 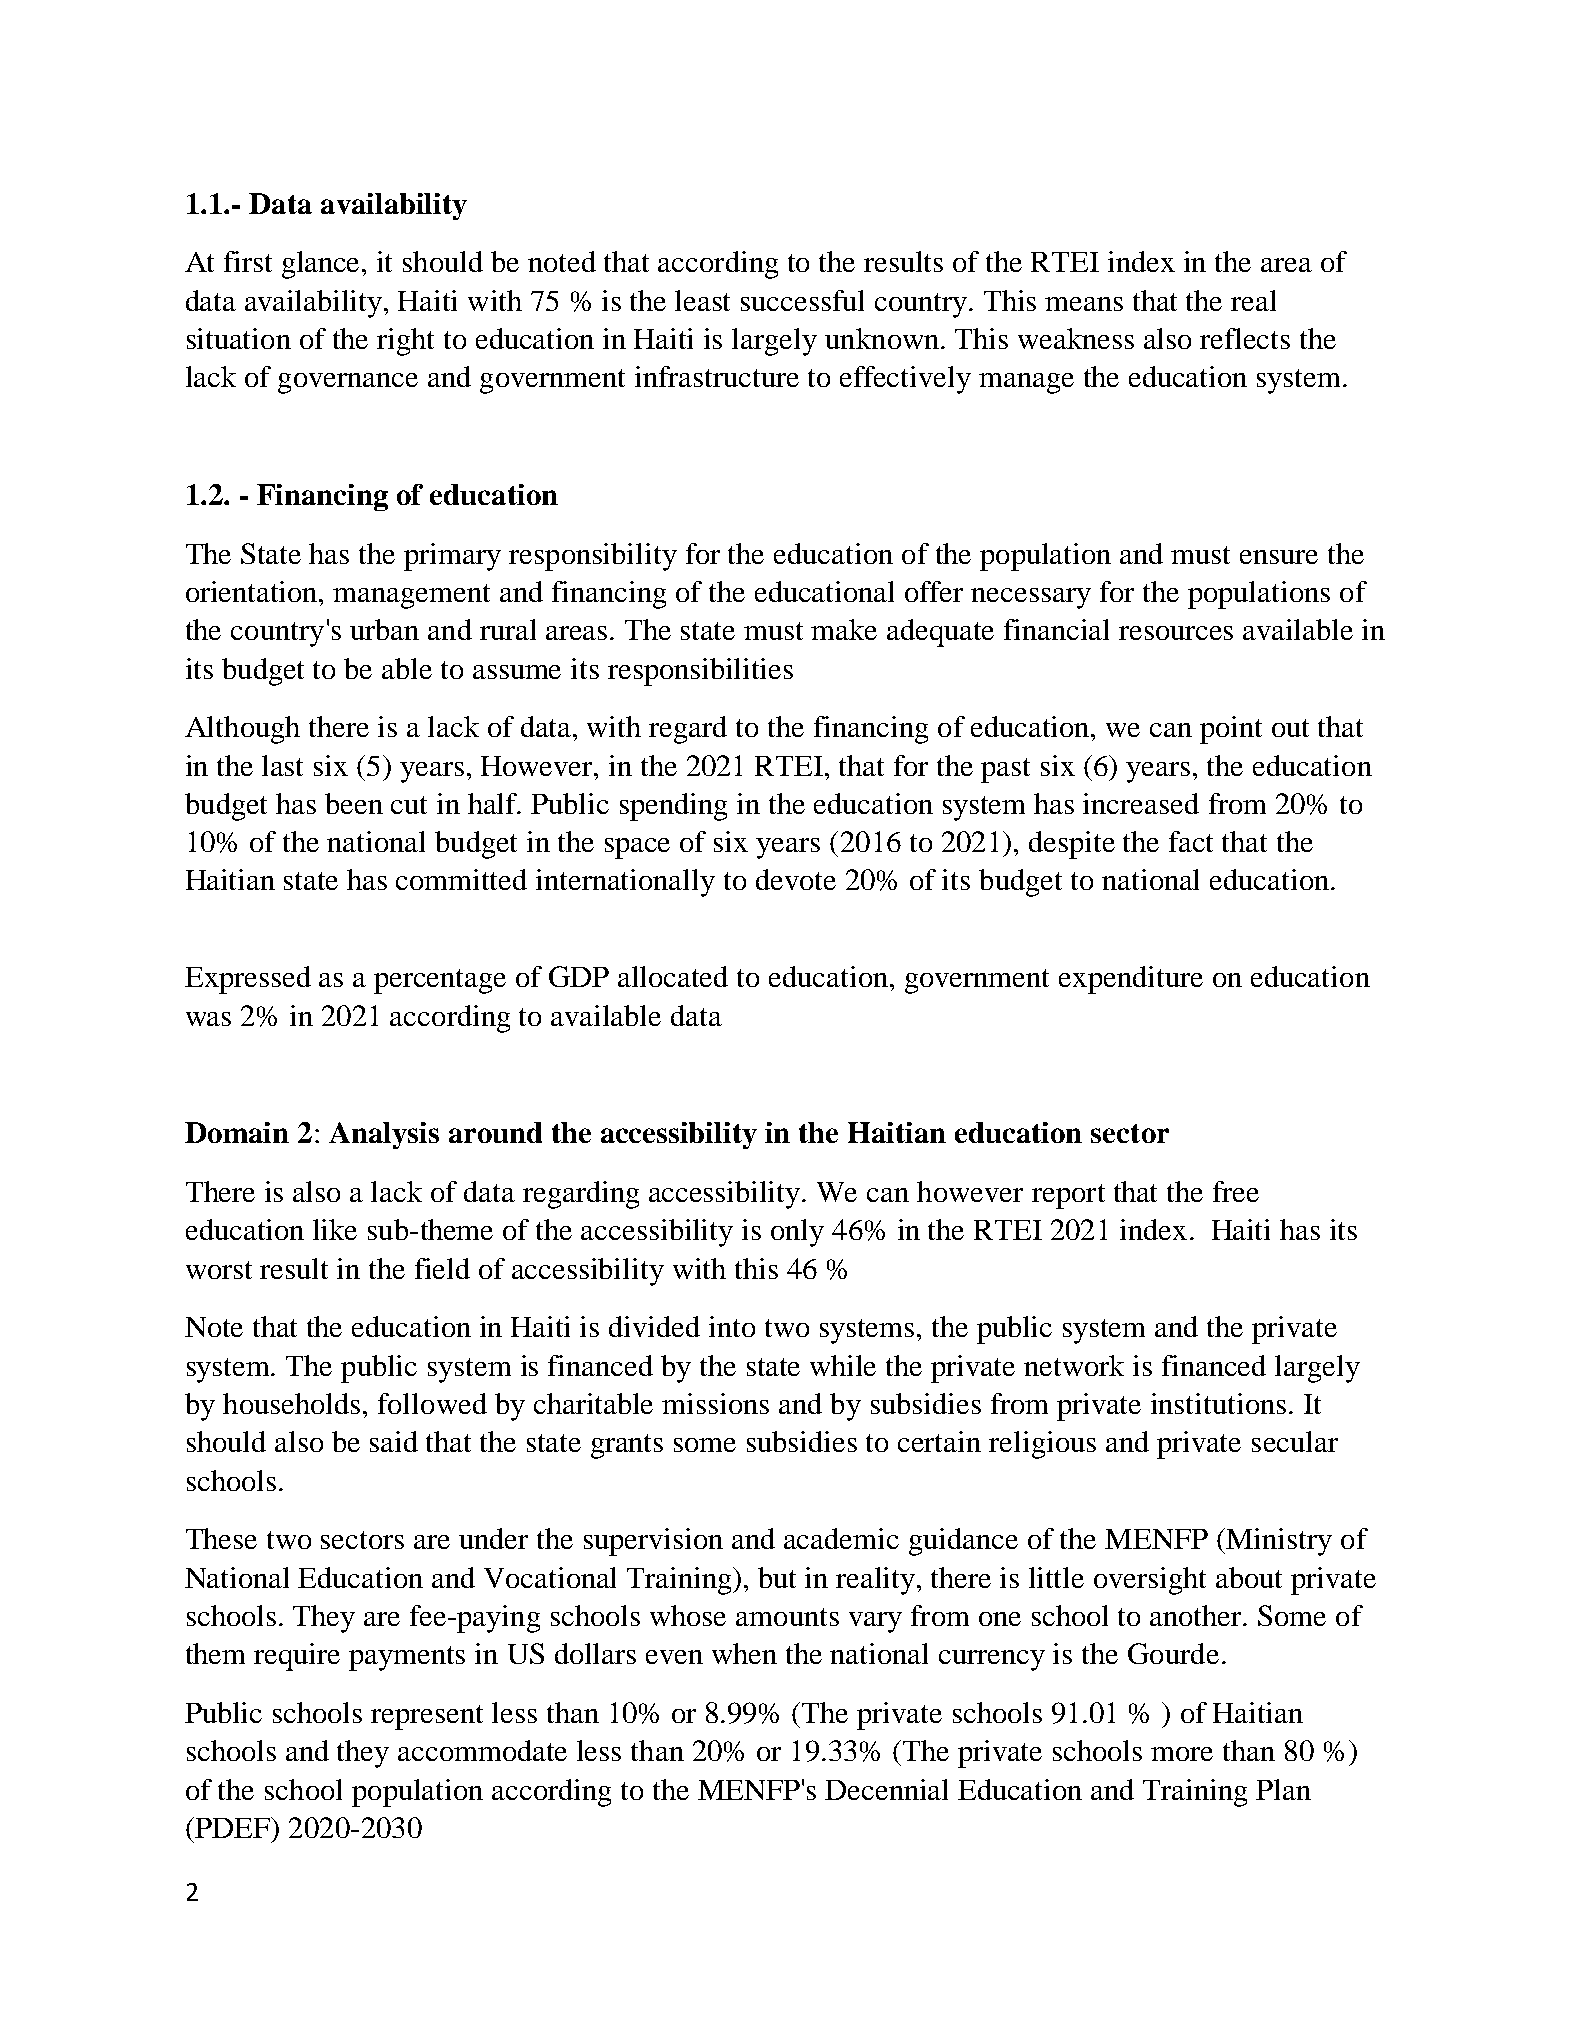 I want to click on least, so click(x=702, y=300).
